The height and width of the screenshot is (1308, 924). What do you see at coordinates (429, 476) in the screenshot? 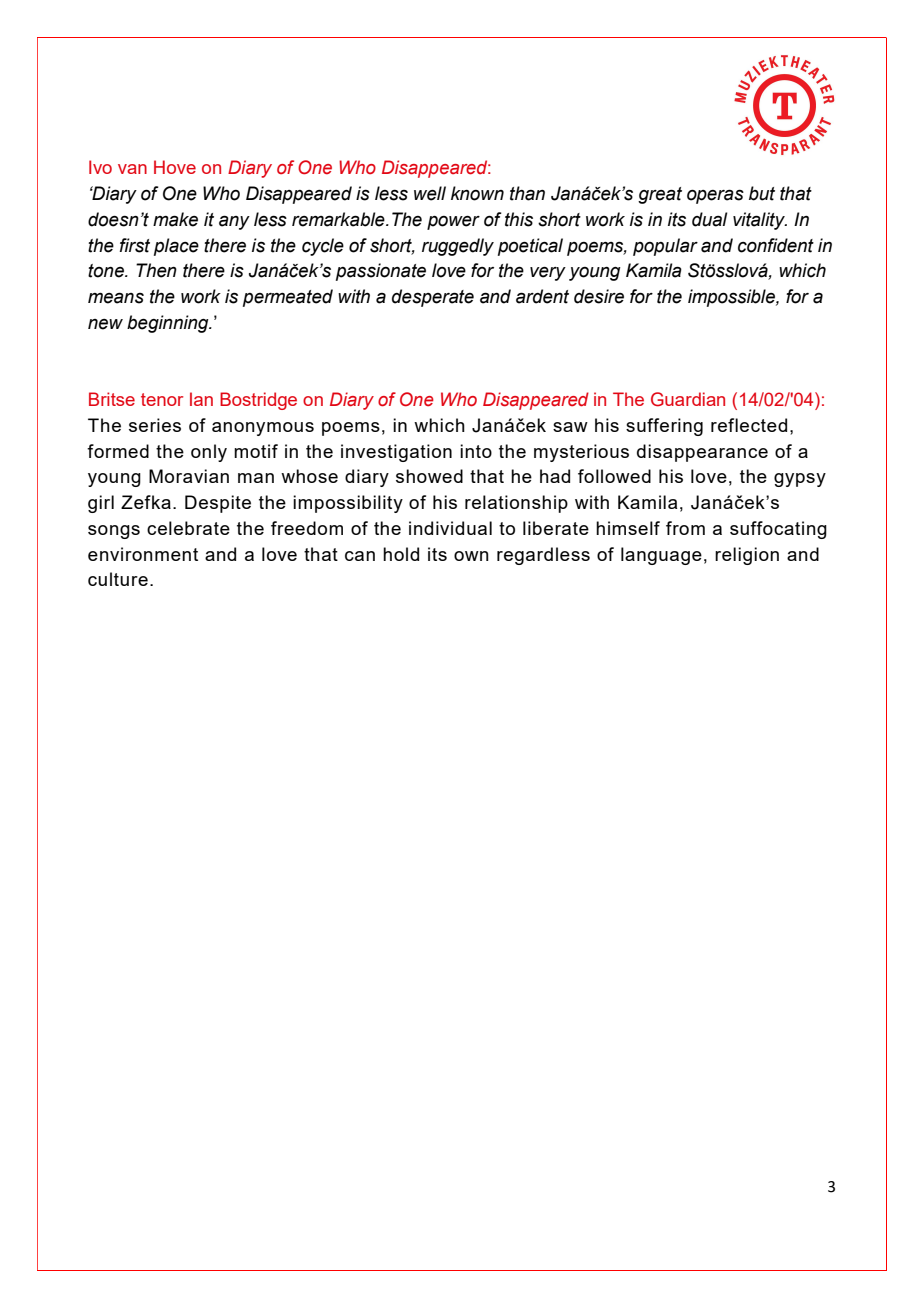
I see `showed` at bounding box center [429, 476].
